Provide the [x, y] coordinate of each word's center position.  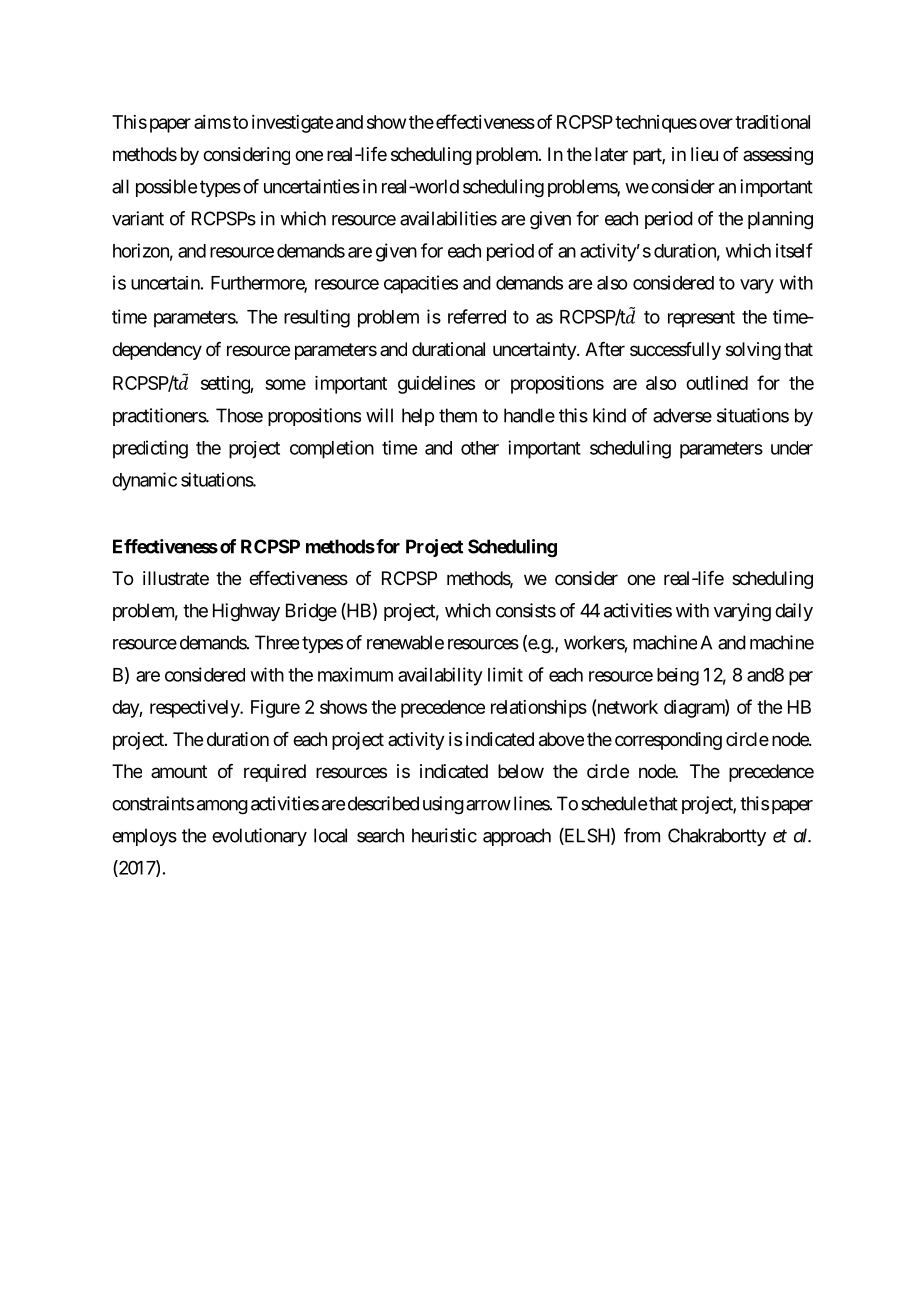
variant [138, 218]
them [458, 415]
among [222, 807]
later [611, 154]
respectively [195, 709]
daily [794, 612]
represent [701, 319]
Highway [246, 612]
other [480, 448]
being [678, 677]
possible [166, 188]
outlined [717, 383]
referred [477, 316]
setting [226, 385]
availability [440, 676]
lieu [704, 154]
